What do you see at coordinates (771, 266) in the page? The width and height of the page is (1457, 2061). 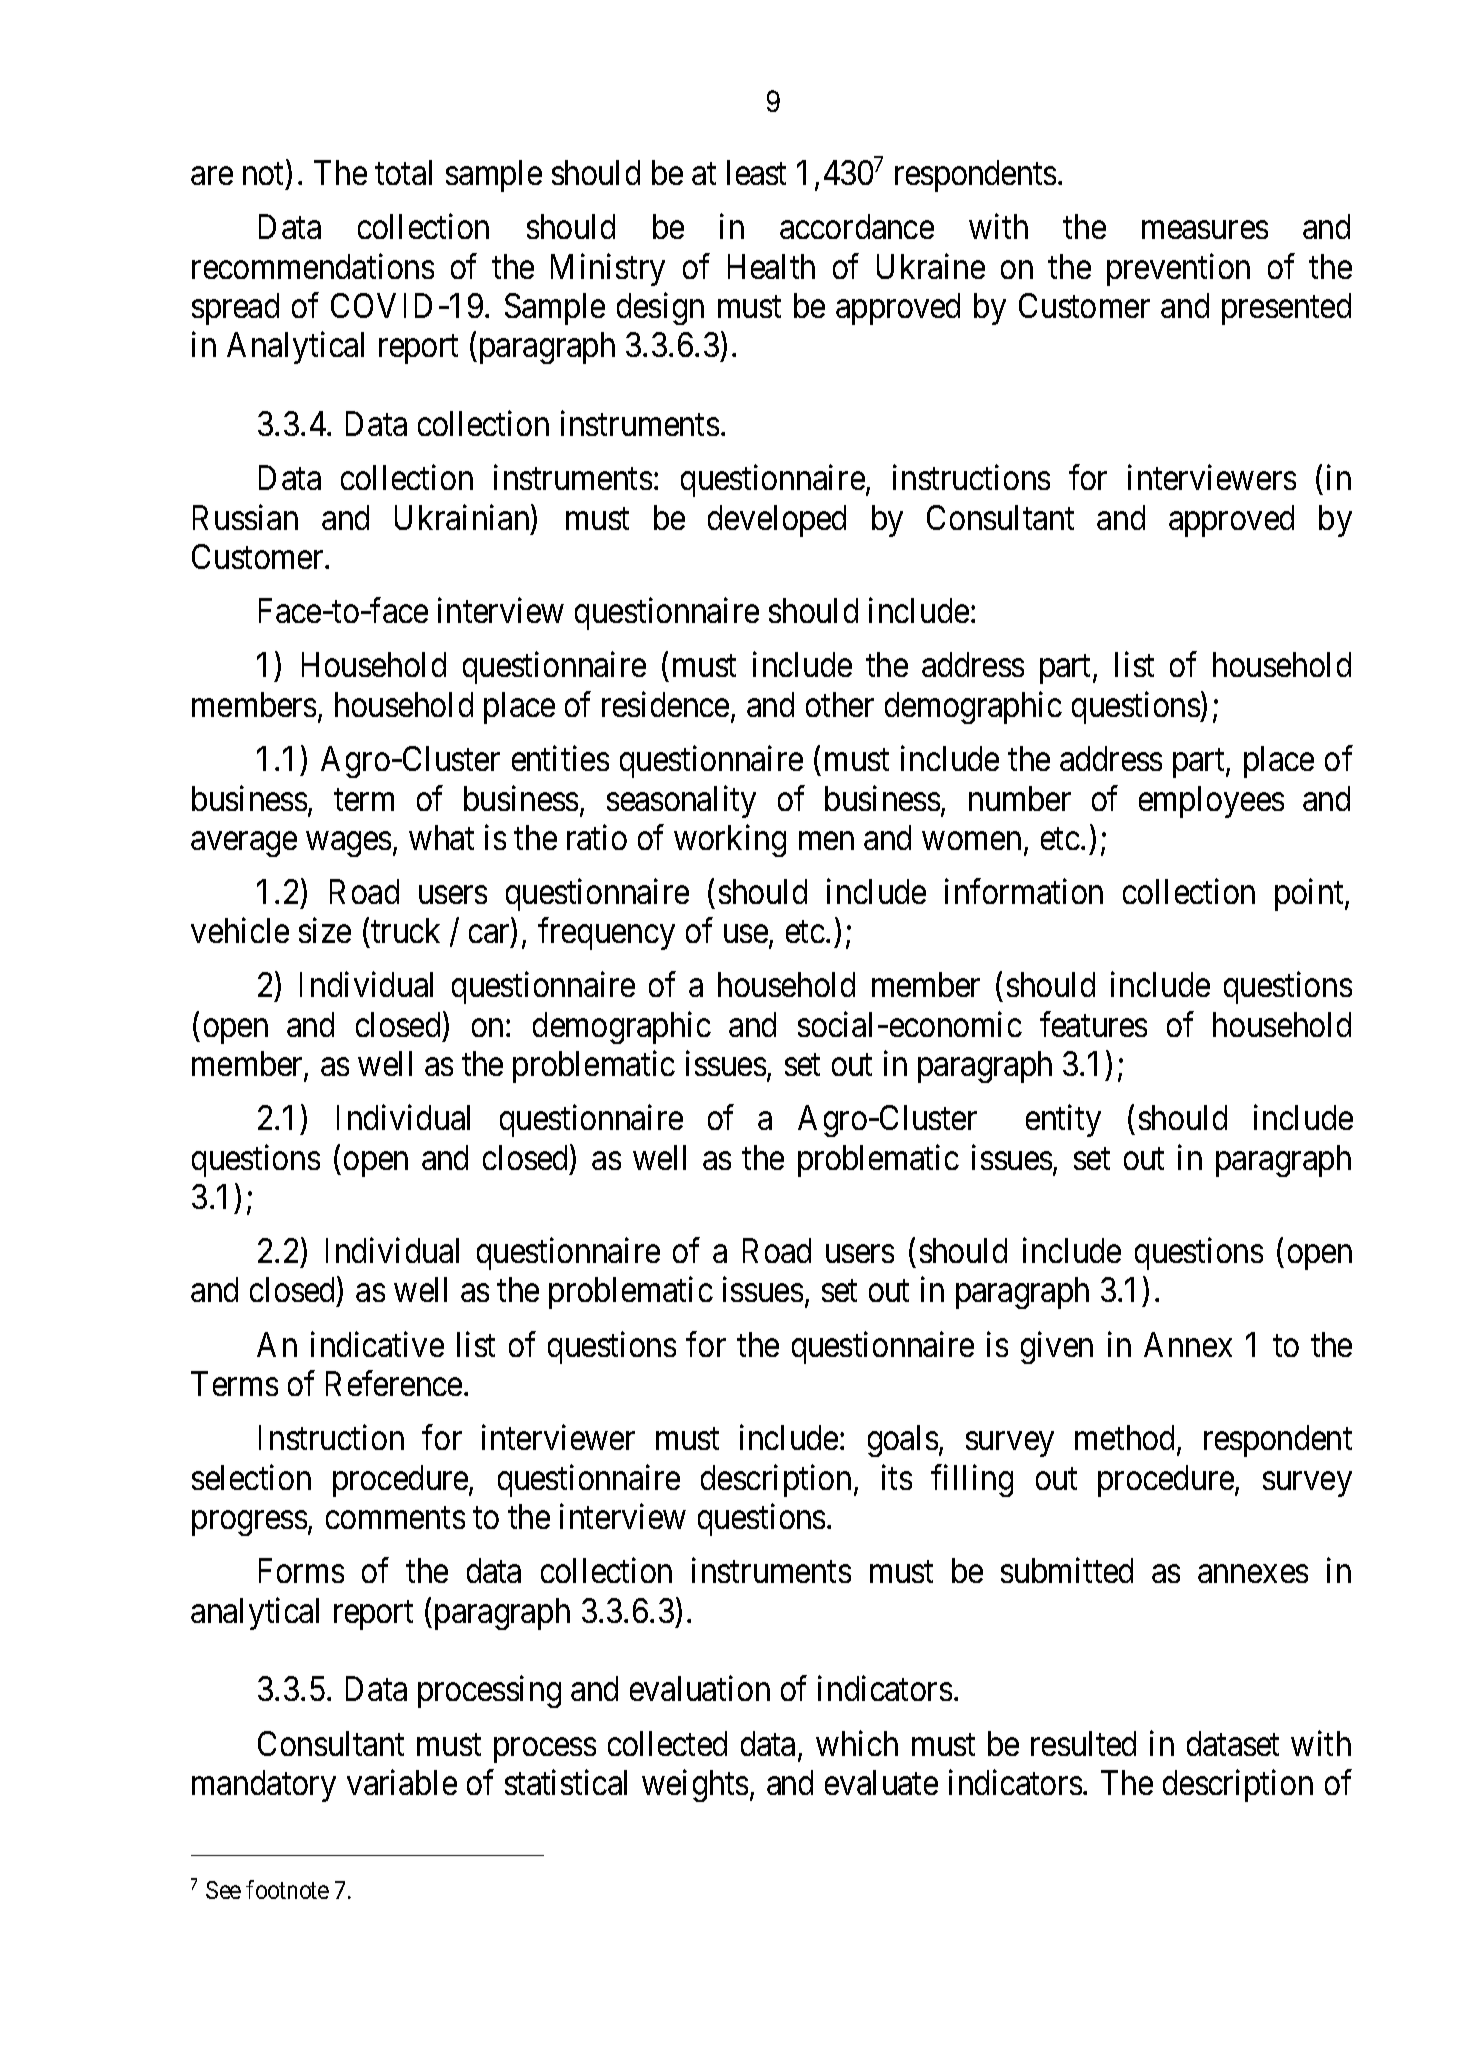 I see `Health` at bounding box center [771, 266].
